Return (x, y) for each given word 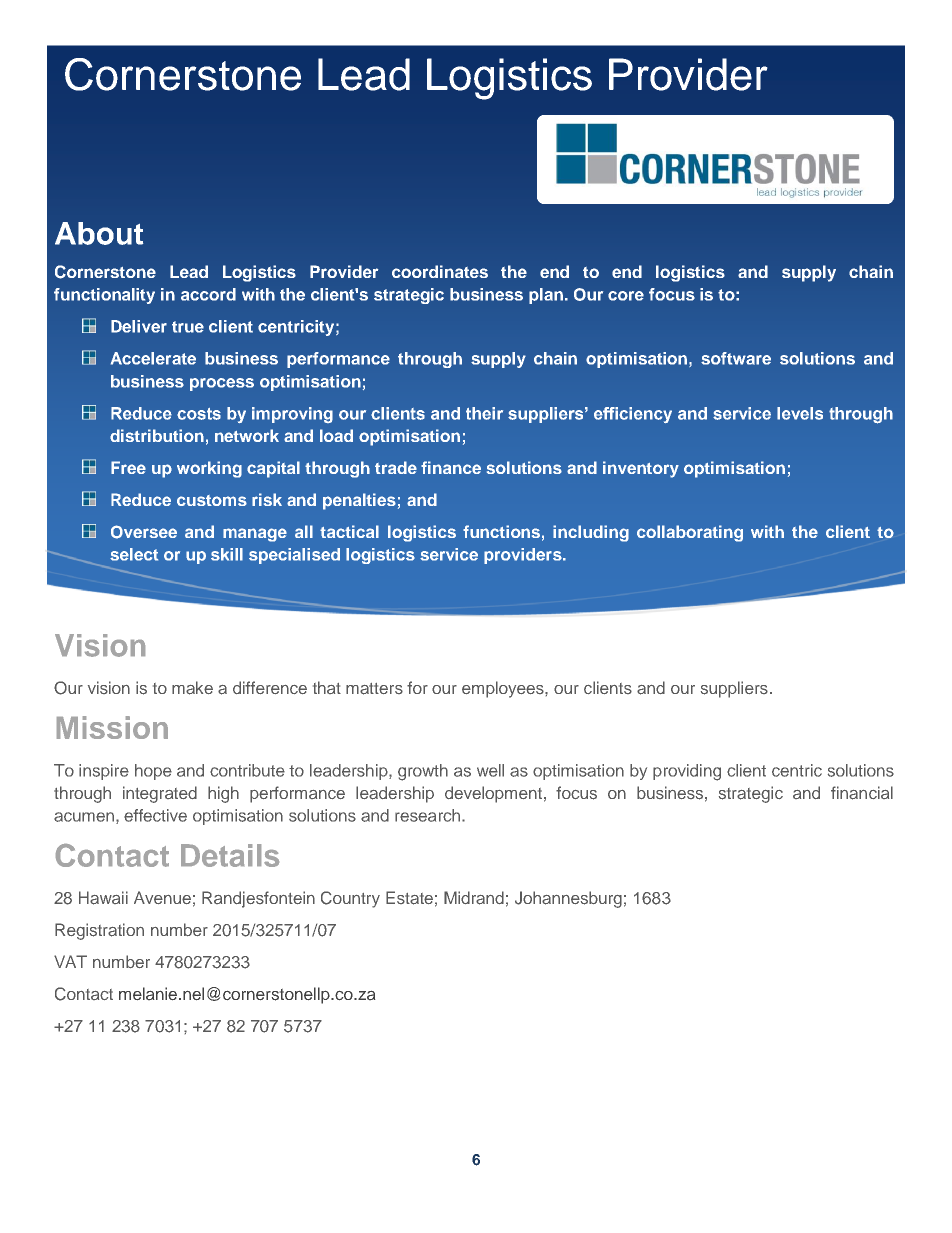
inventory (641, 469)
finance (451, 467)
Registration (99, 931)
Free (128, 467)
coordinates (440, 271)
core (626, 296)
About (99, 233)
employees (504, 689)
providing (687, 772)
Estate (409, 898)
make (192, 688)
